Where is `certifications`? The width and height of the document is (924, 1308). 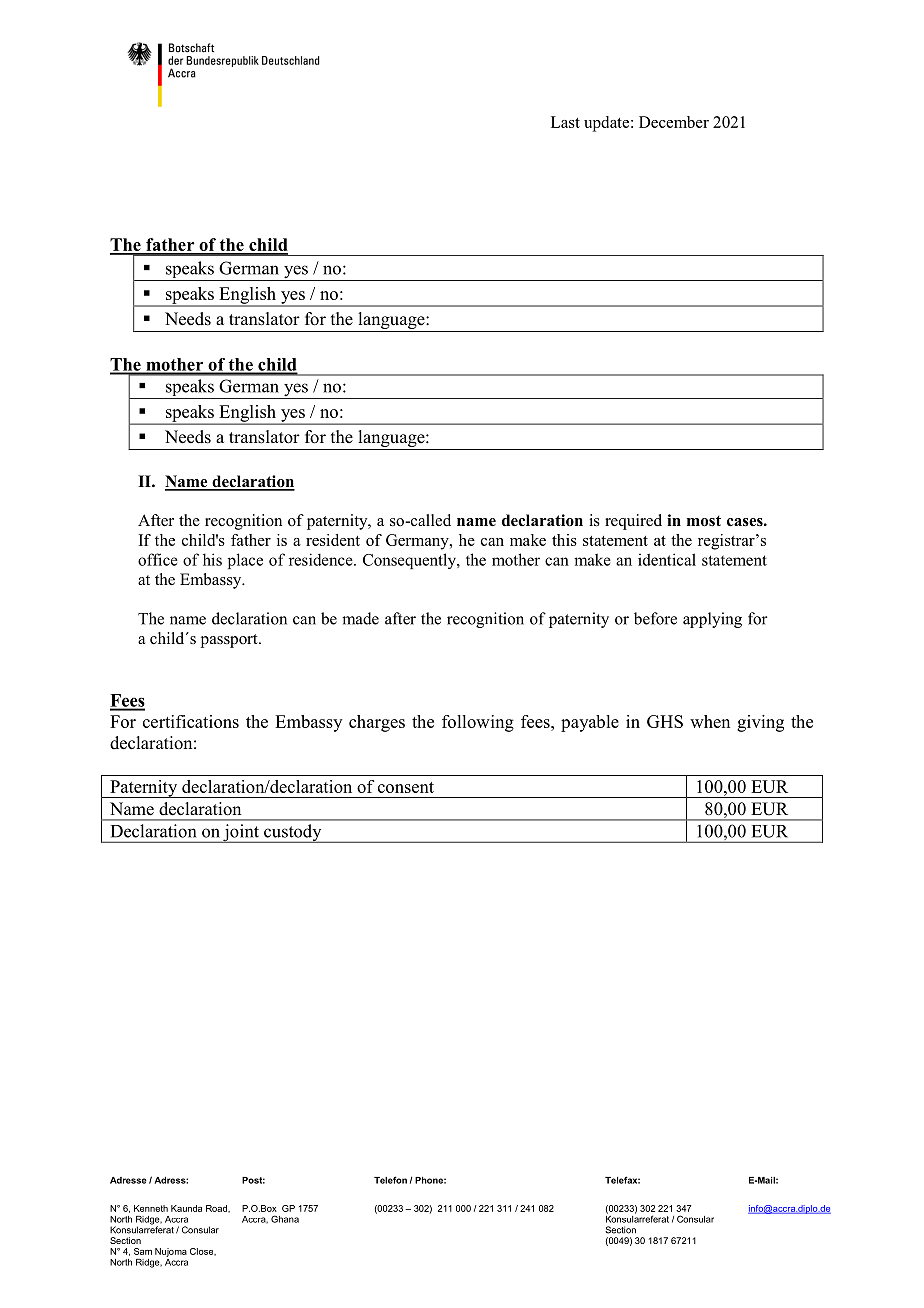
certifications is located at coordinates (191, 721).
